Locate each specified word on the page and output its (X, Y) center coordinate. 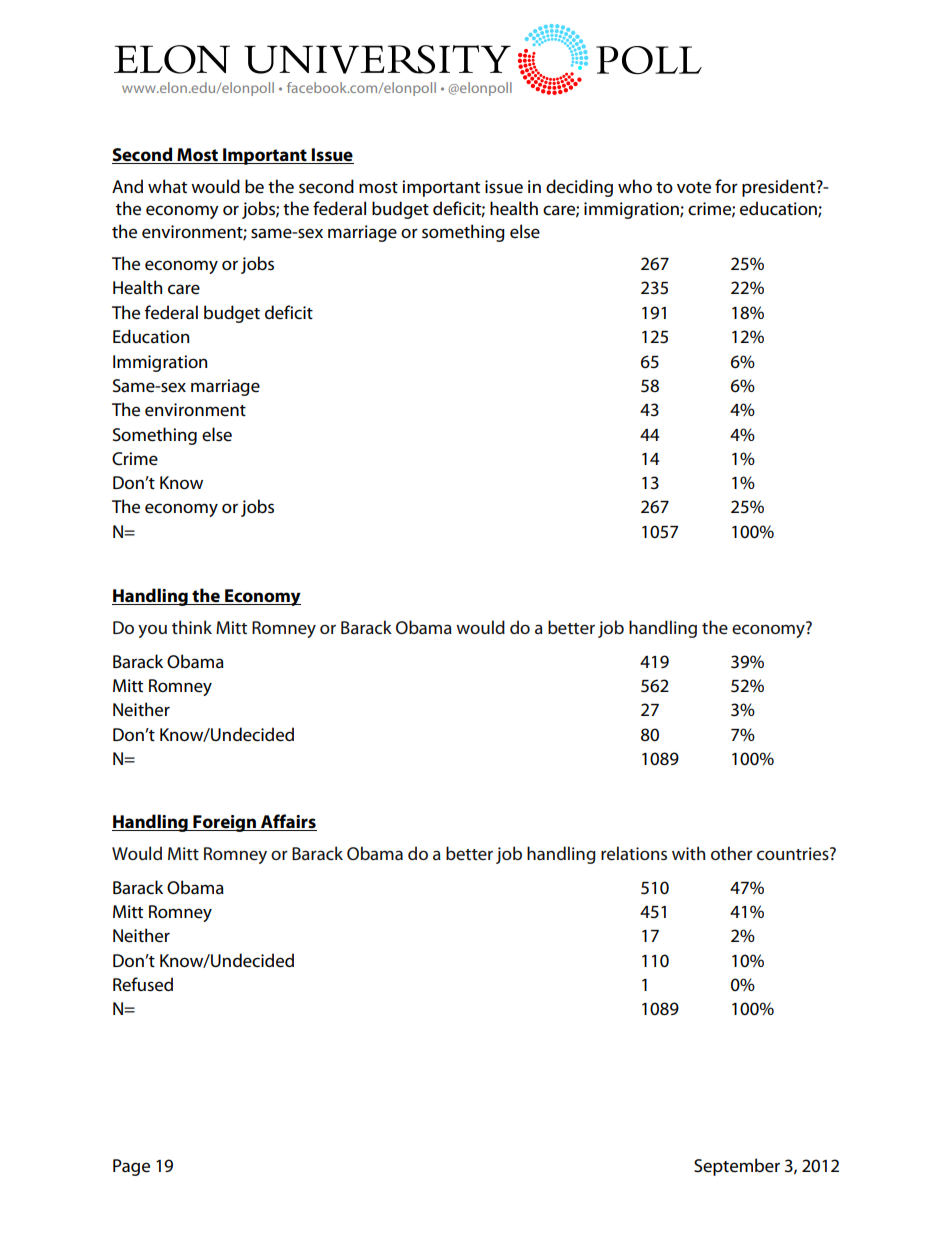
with (688, 853)
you (152, 631)
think (192, 627)
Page (131, 1167)
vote (694, 188)
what (167, 186)
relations (634, 853)
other (732, 853)
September (737, 1167)
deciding (579, 188)
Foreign (225, 823)
